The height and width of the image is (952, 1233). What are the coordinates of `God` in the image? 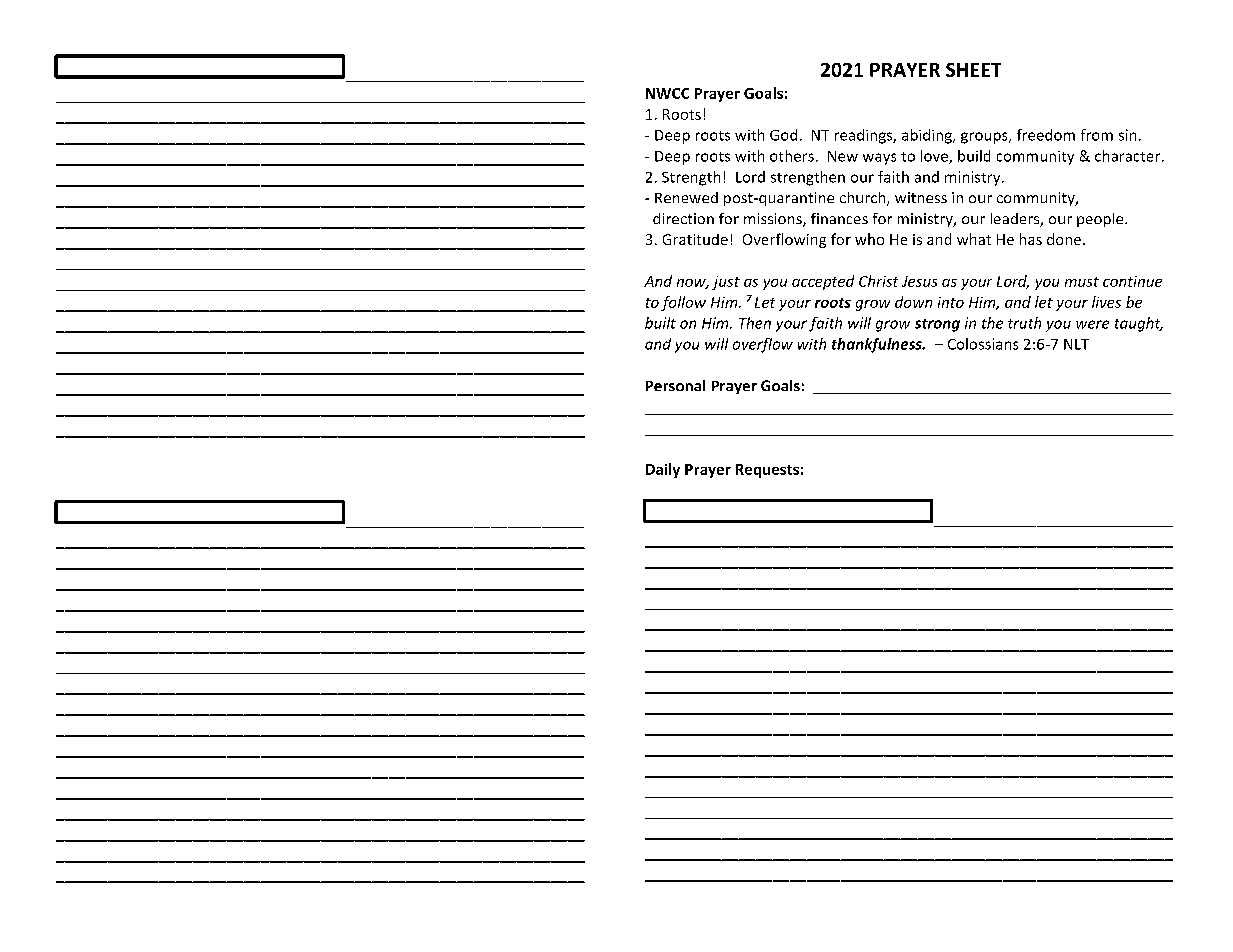 It's located at (783, 135).
